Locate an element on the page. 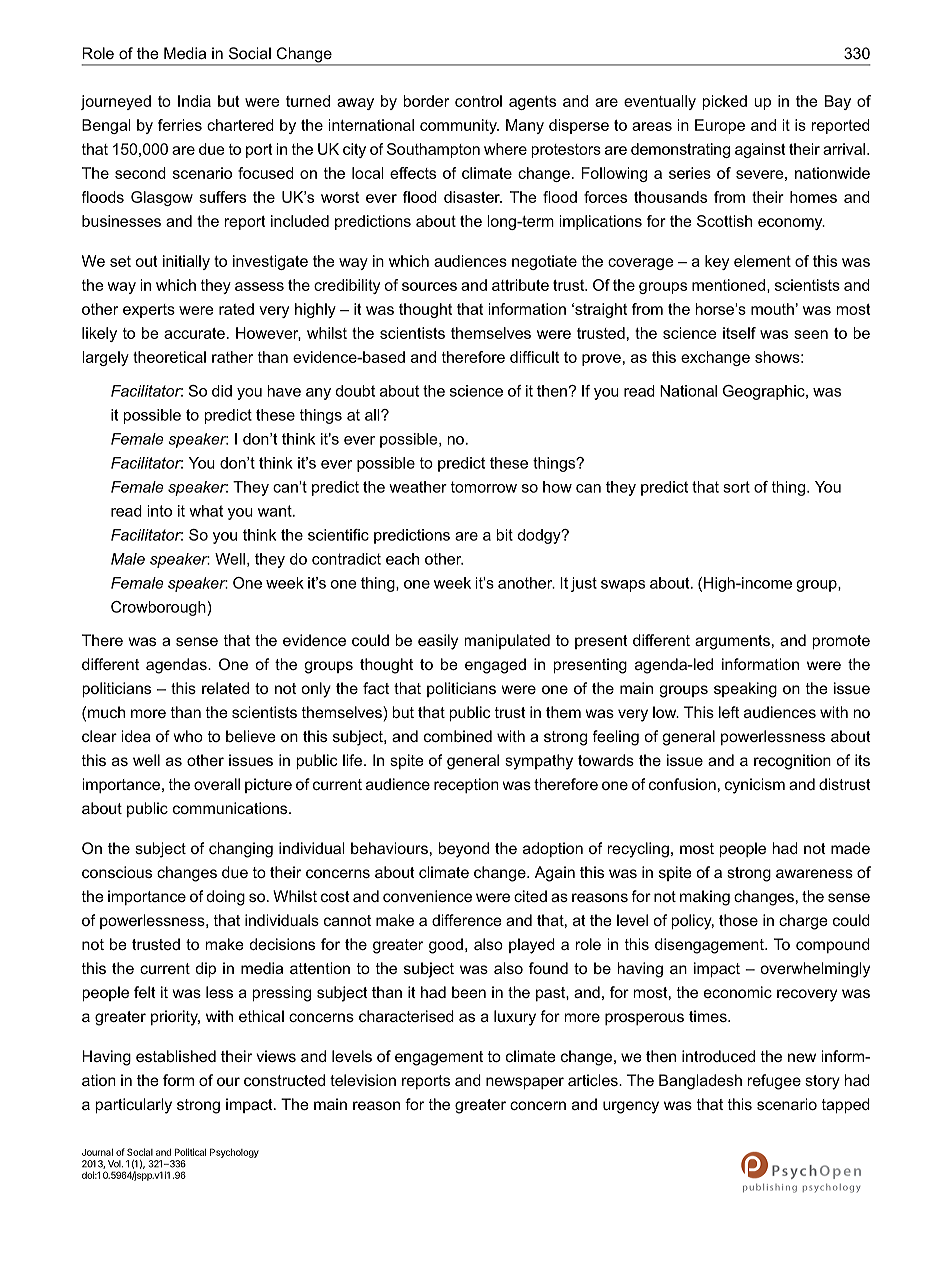  community is located at coordinates (459, 126).
